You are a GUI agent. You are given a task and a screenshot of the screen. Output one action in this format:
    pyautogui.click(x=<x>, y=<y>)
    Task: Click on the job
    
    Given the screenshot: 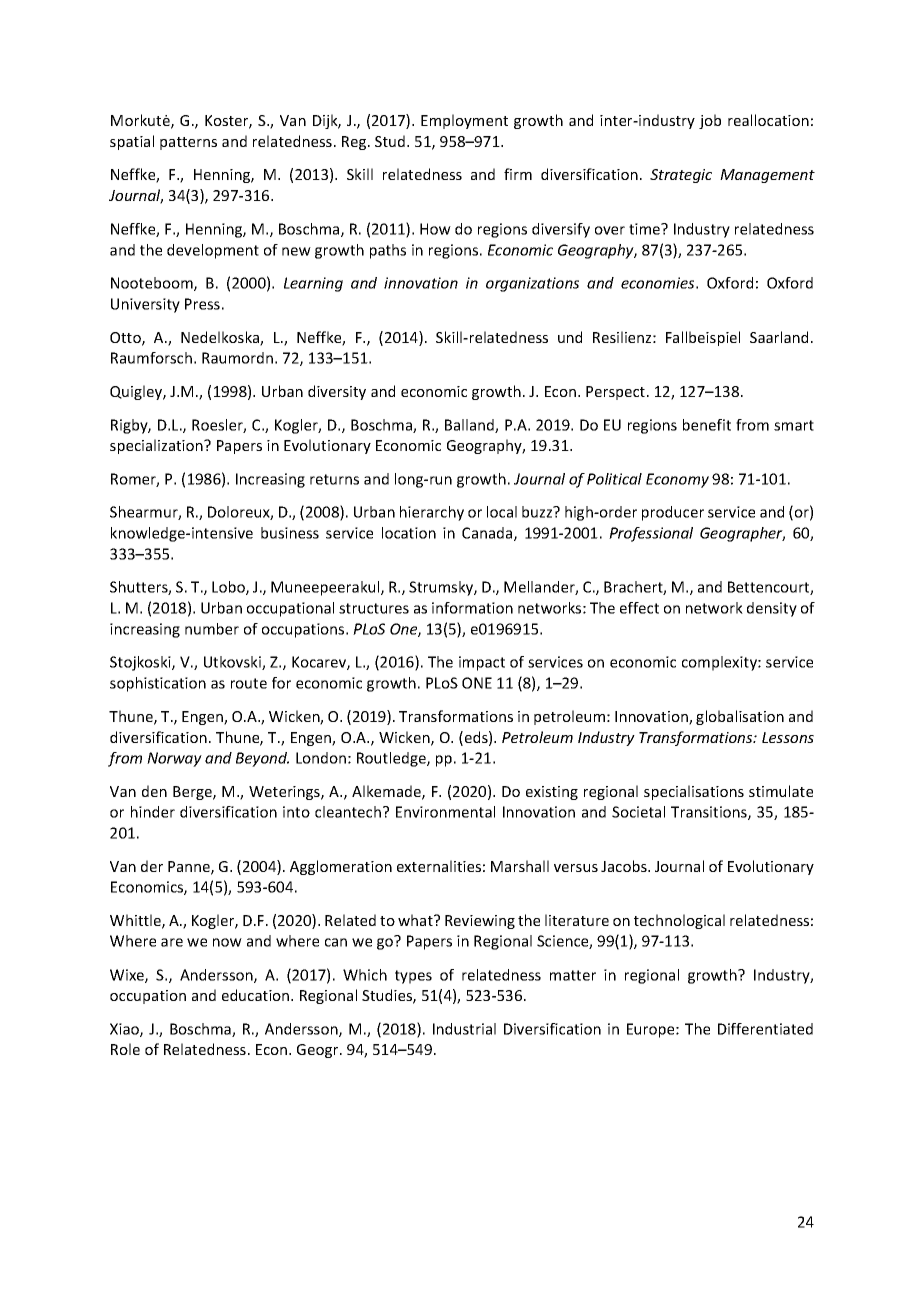 What is the action you would take?
    pyautogui.click(x=710, y=121)
